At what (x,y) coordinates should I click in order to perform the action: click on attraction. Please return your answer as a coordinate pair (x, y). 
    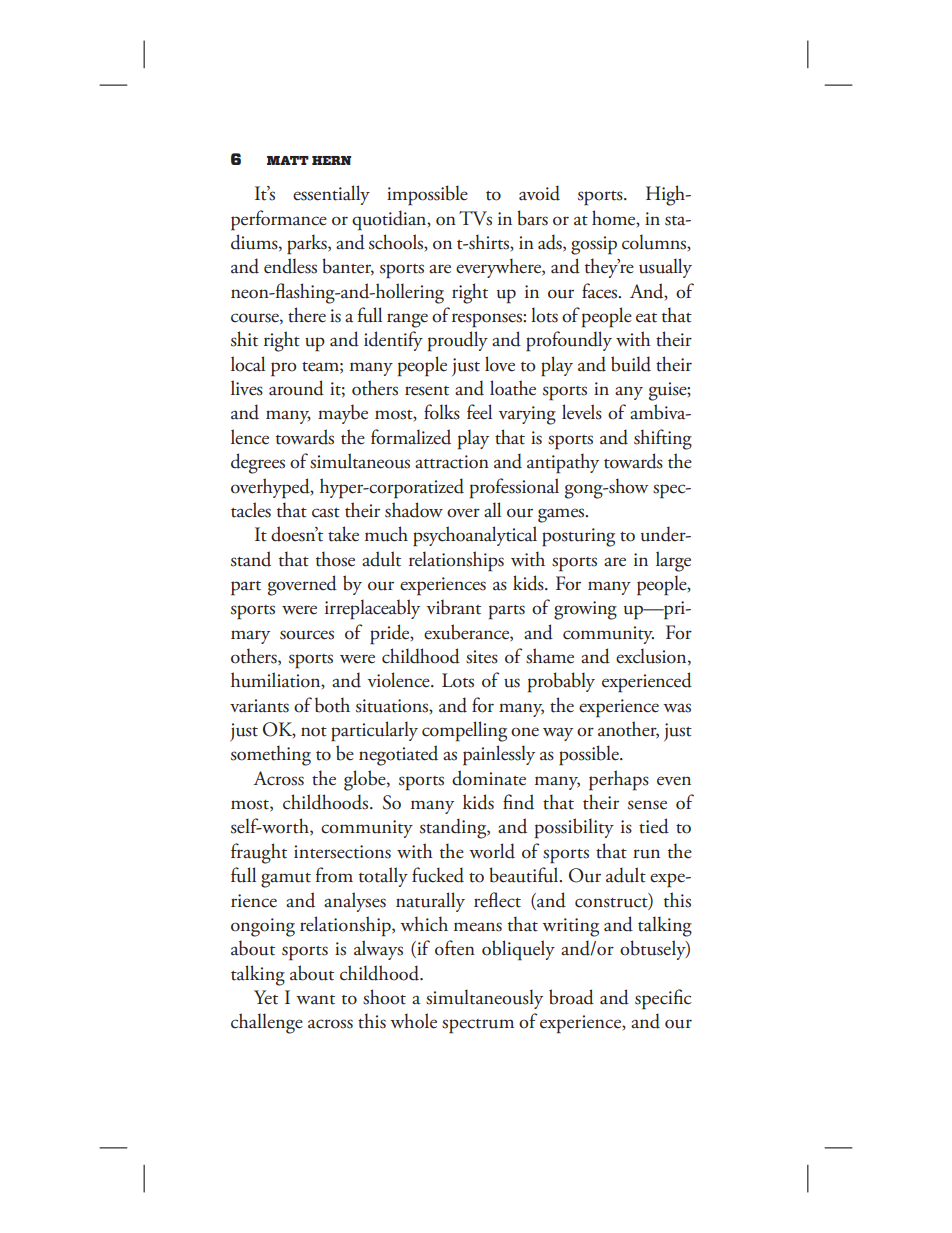
    Looking at the image, I should click on (452, 462).
